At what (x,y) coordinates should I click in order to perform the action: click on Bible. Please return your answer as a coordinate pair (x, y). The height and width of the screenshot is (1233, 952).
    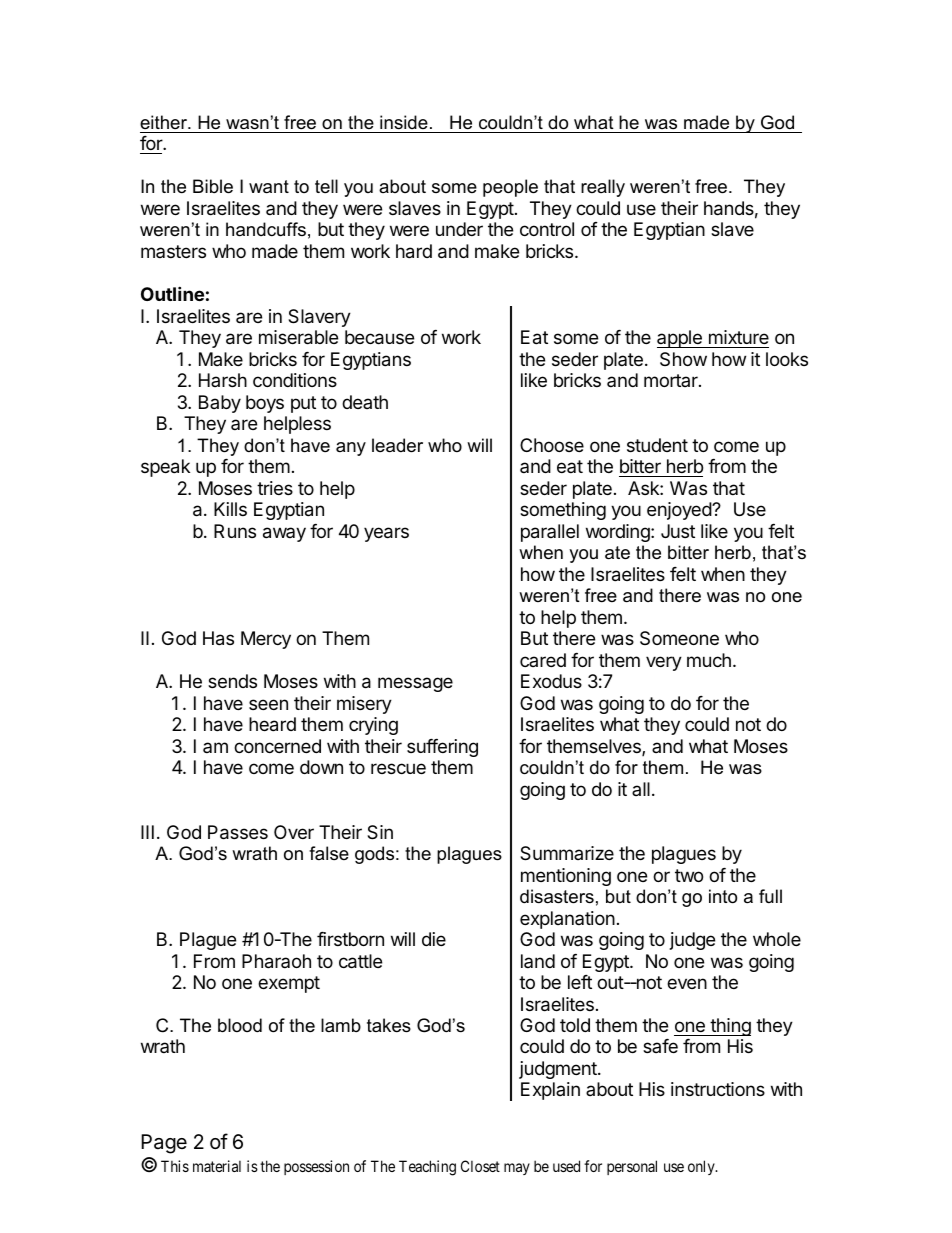
    Looking at the image, I should click on (213, 186).
